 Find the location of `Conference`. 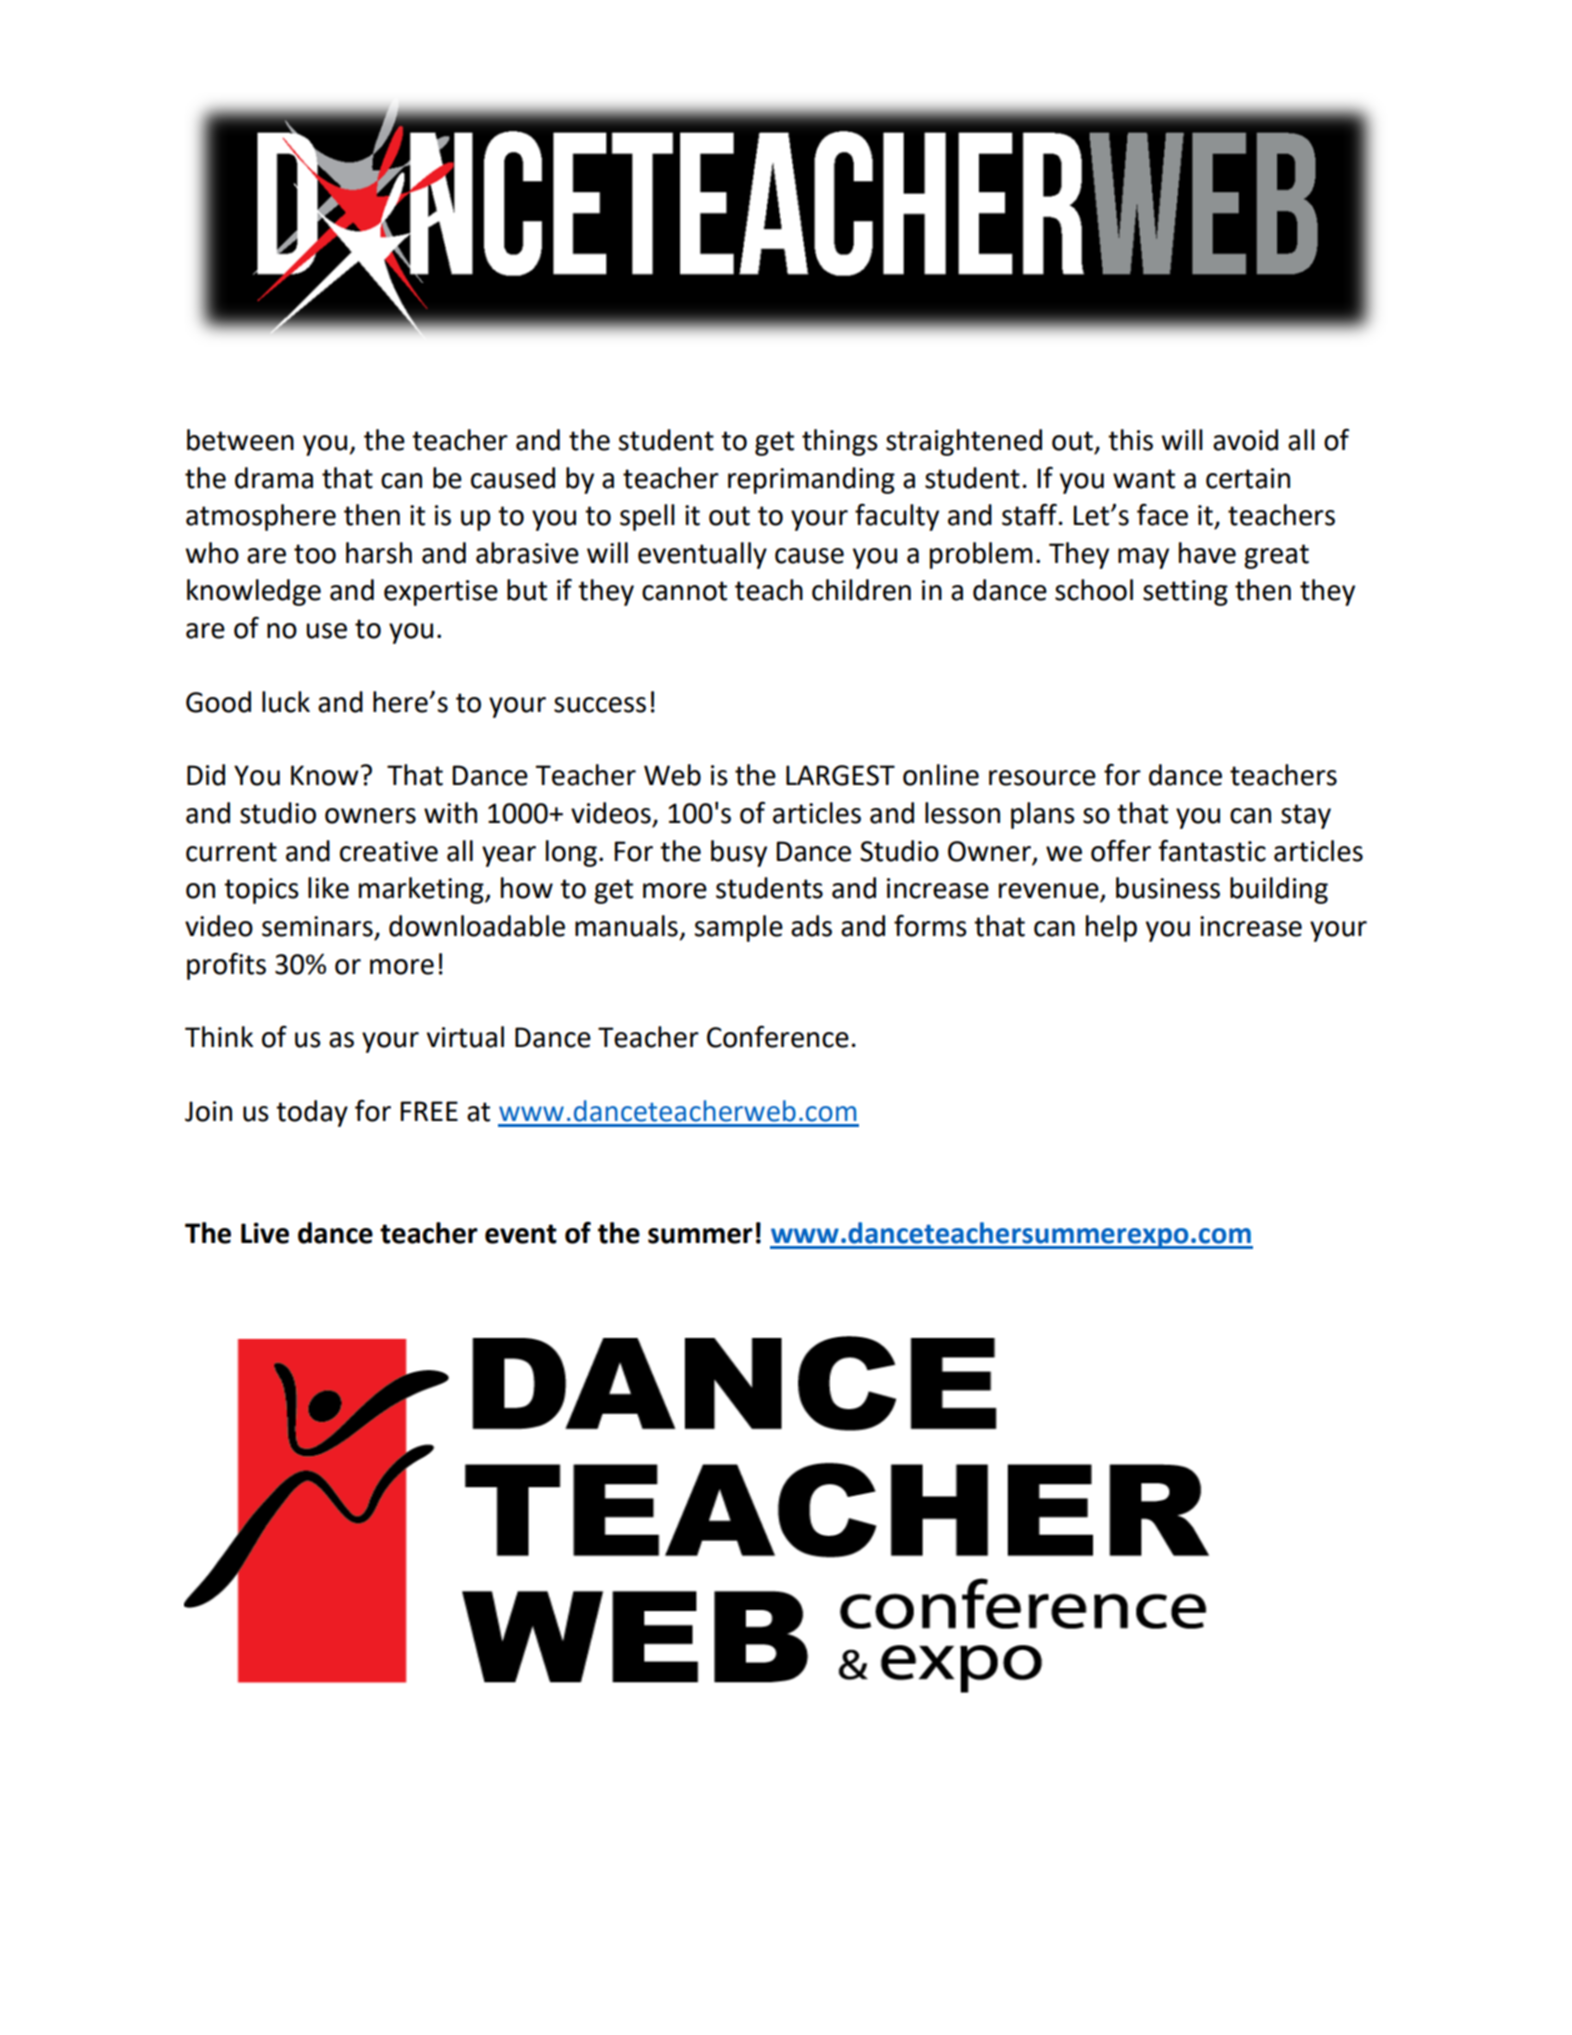

Conference is located at coordinates (778, 1036).
